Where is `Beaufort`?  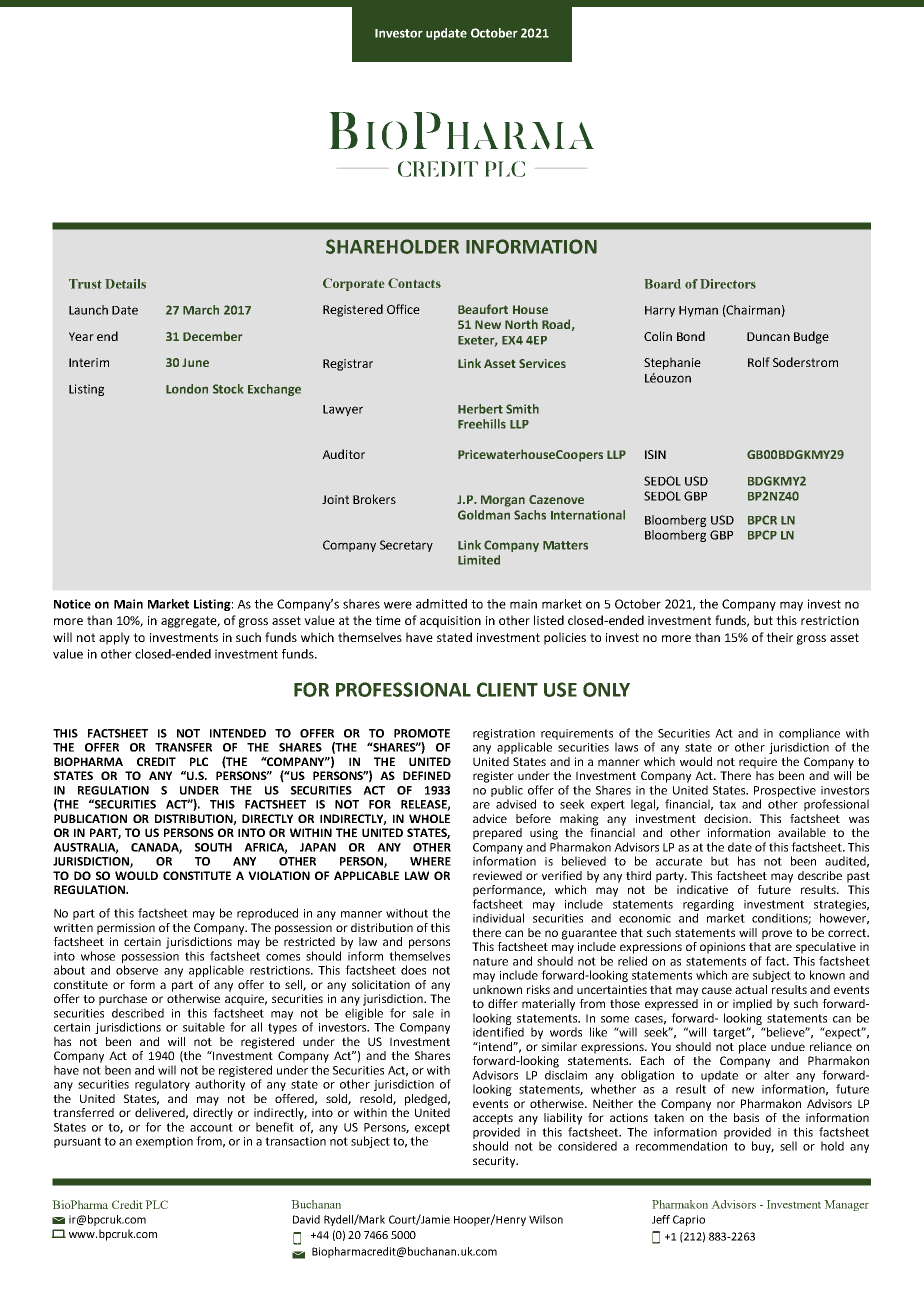 Beaufort is located at coordinates (483, 309).
